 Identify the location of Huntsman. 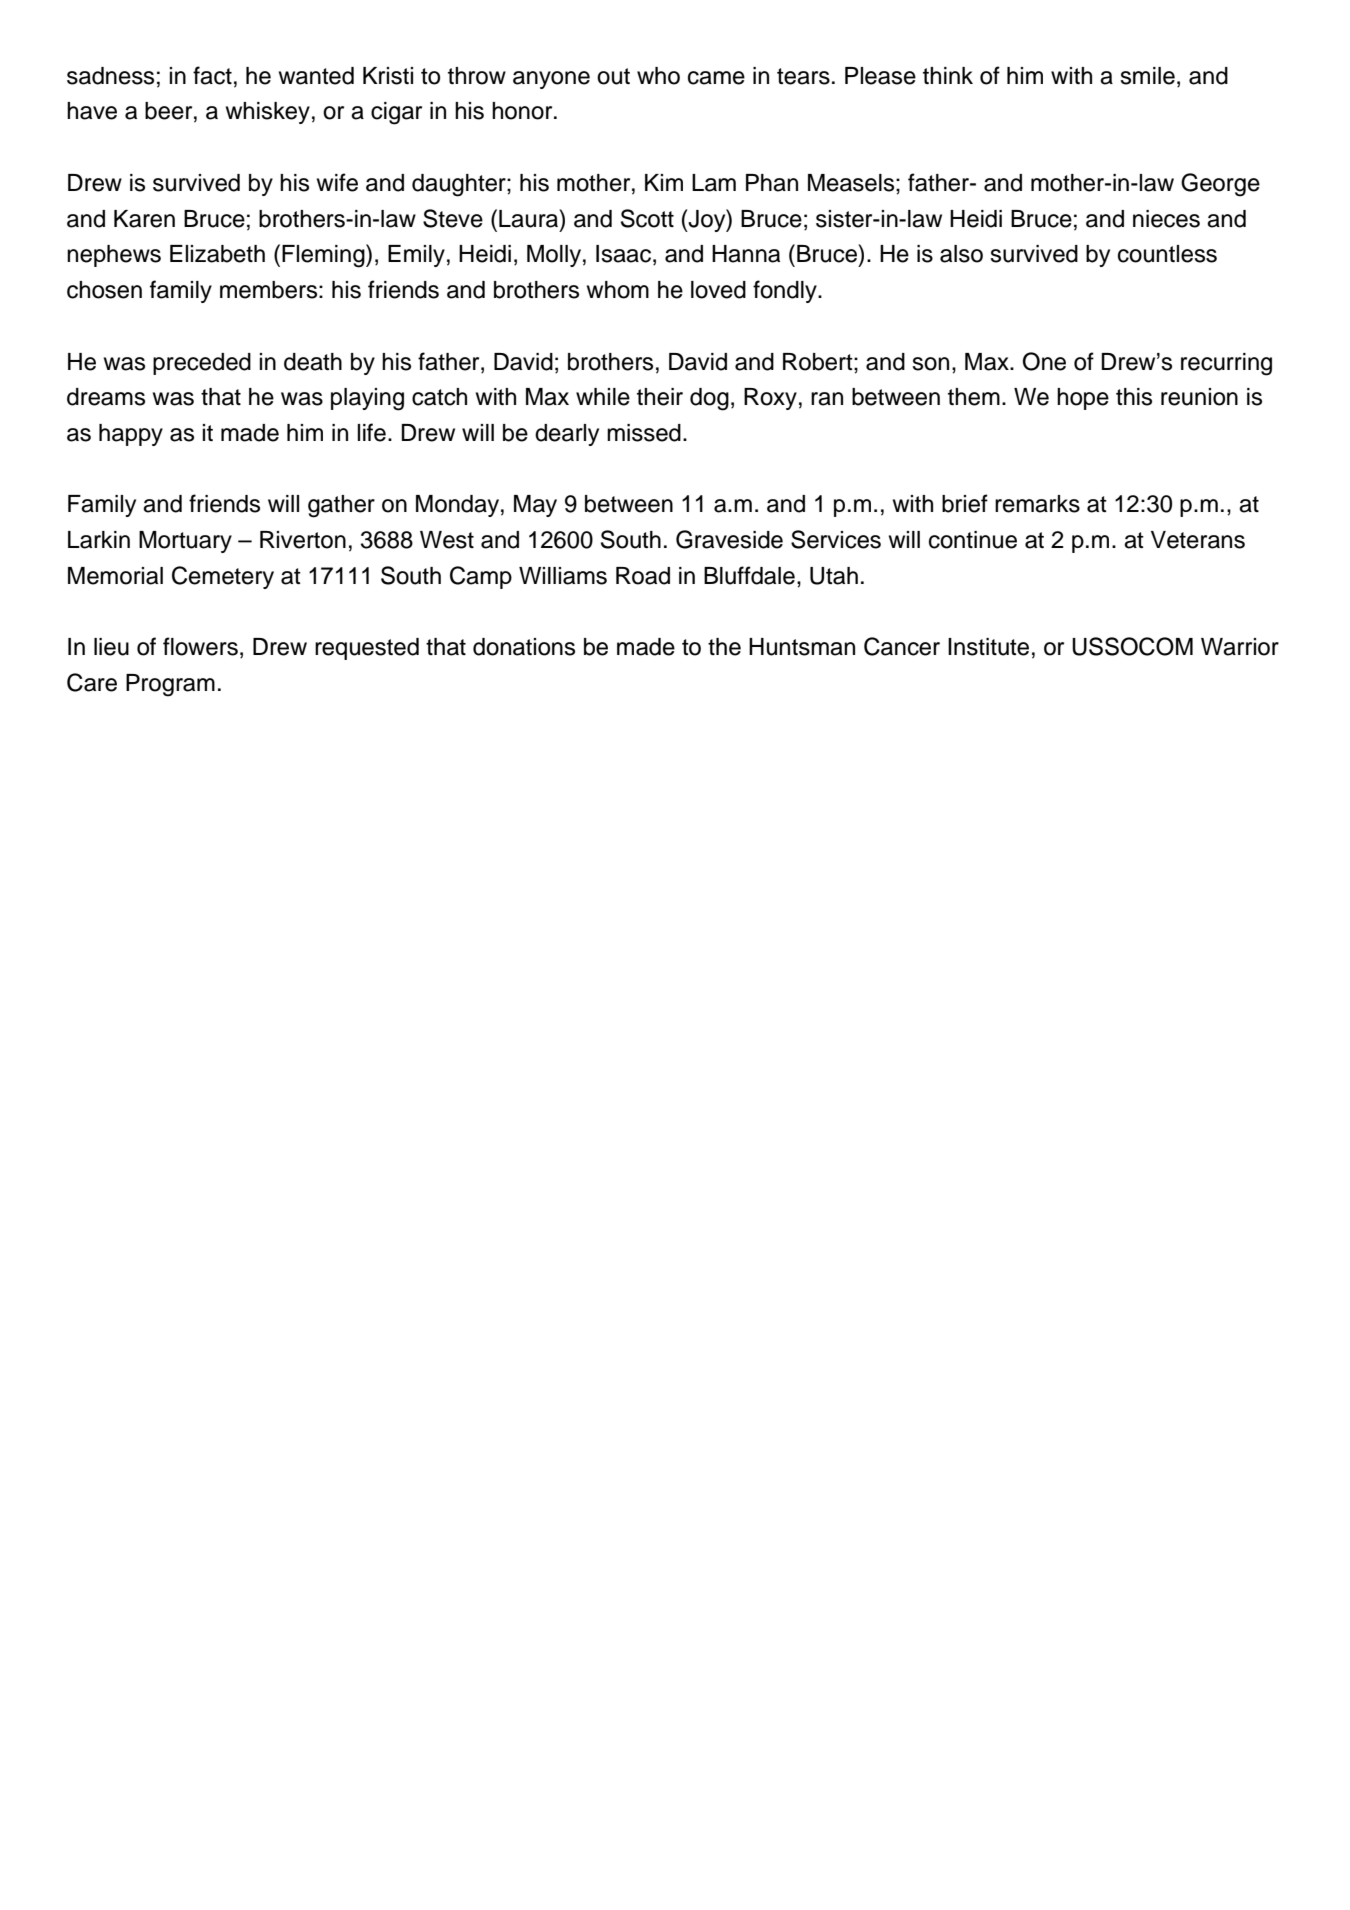
(802, 647).
